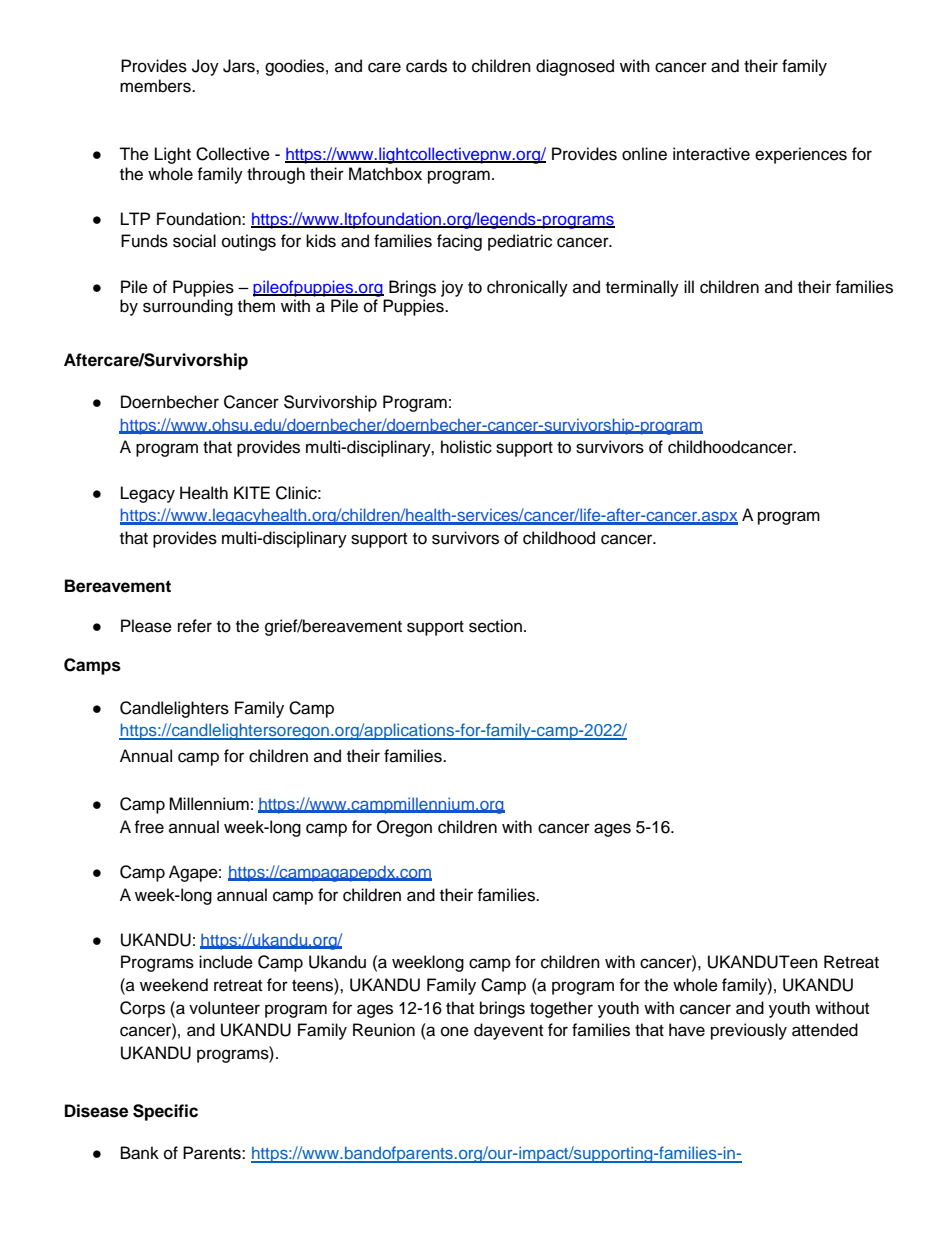 This page has width=952, height=1233. I want to click on refer, so click(195, 626).
